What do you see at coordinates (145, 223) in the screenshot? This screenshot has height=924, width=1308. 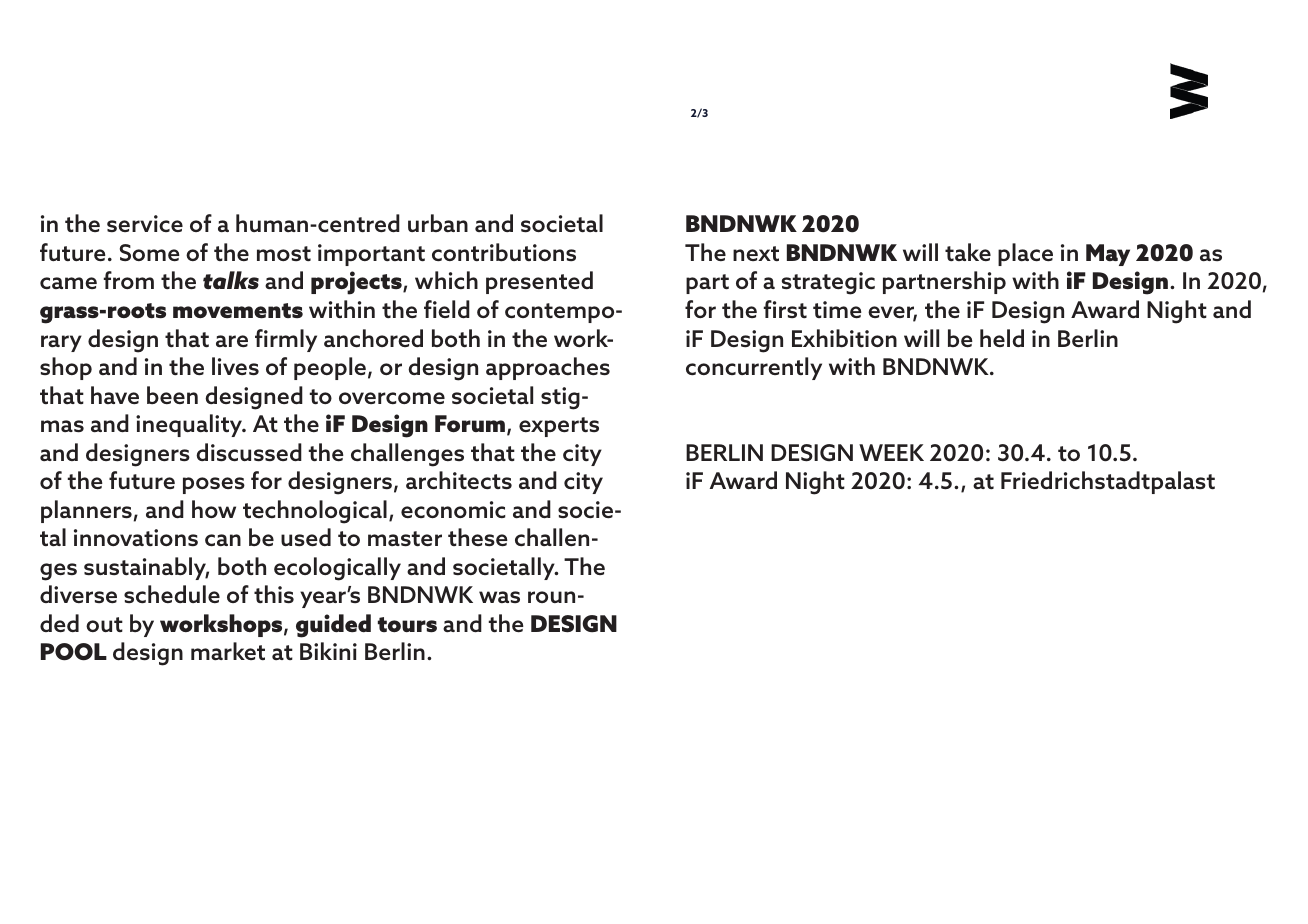 I see `service` at bounding box center [145, 223].
